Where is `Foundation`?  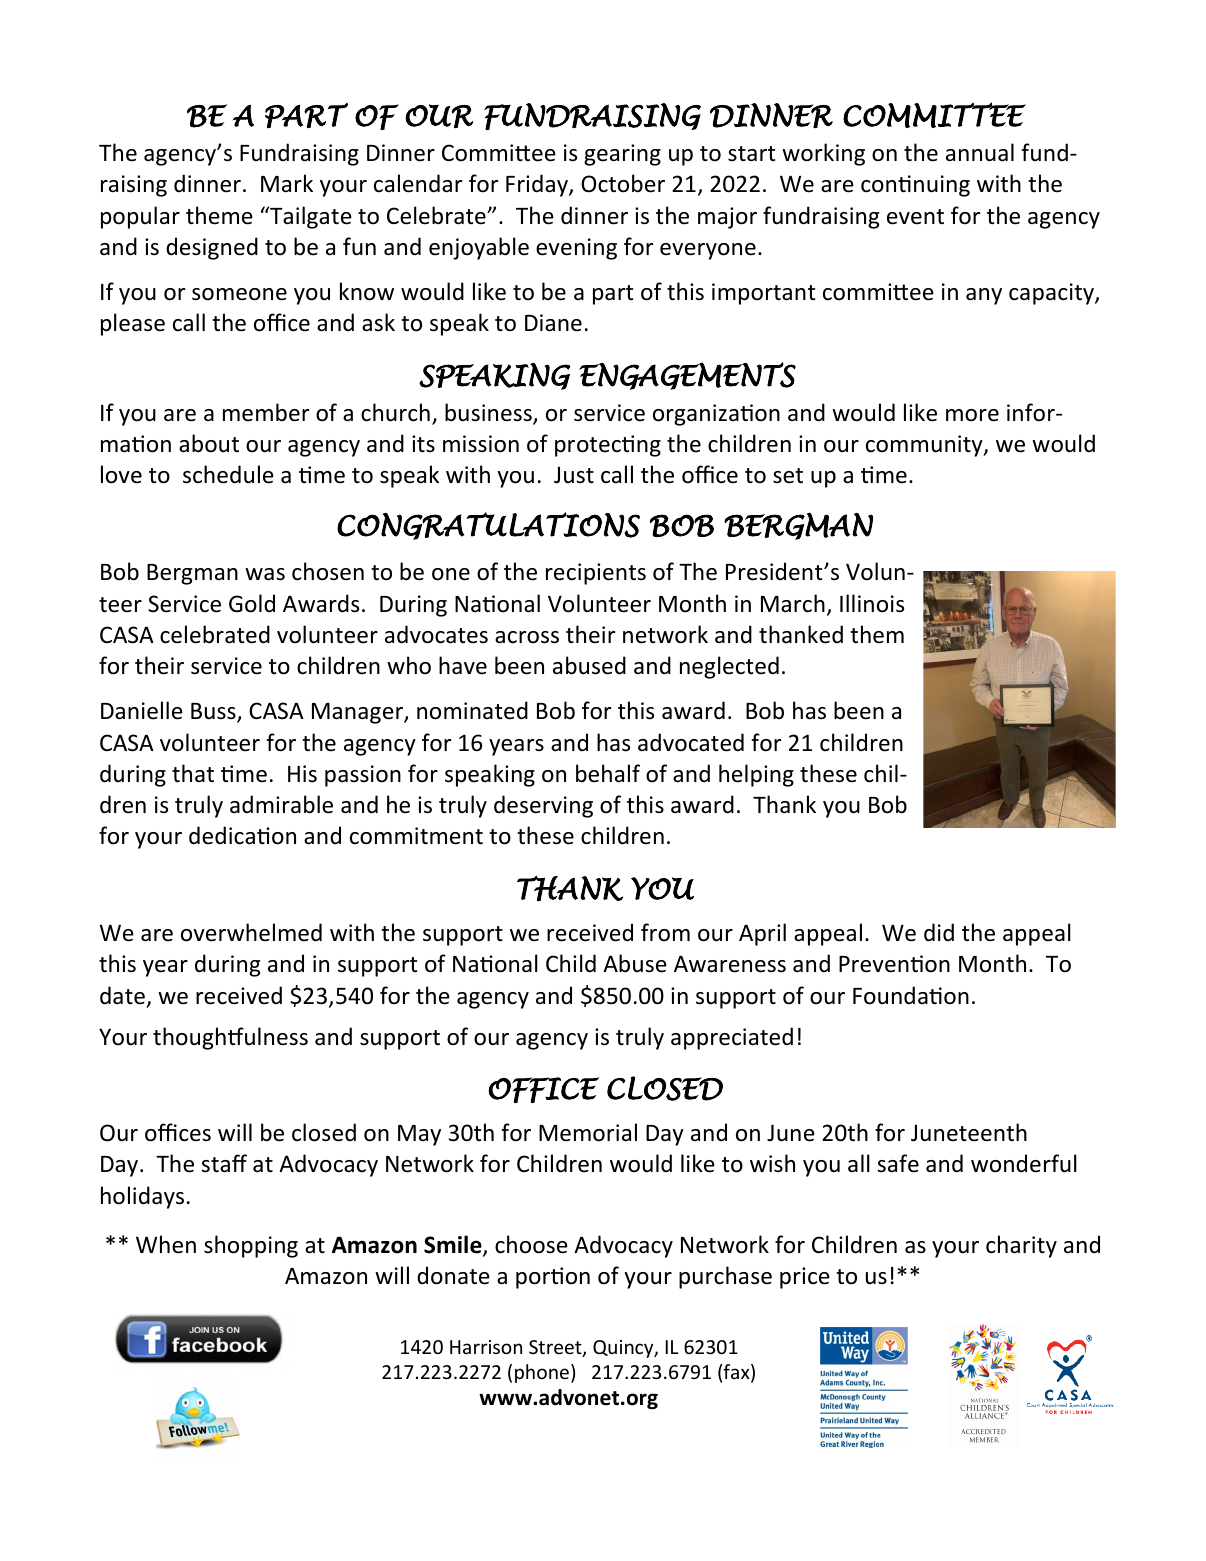
Foundation is located at coordinates (911, 995).
